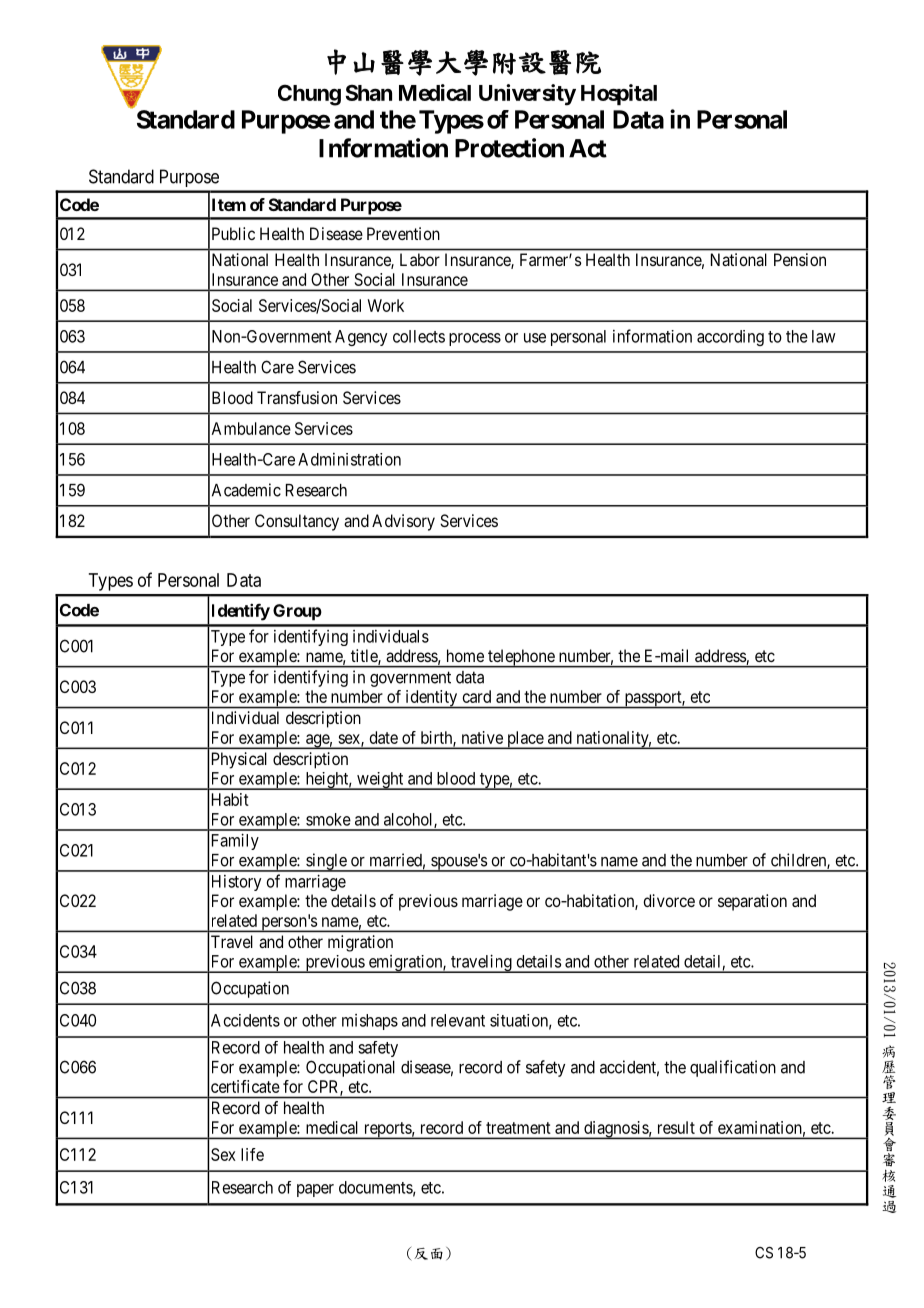  What do you see at coordinates (315, 1190) in the page?
I see `paper` at bounding box center [315, 1190].
